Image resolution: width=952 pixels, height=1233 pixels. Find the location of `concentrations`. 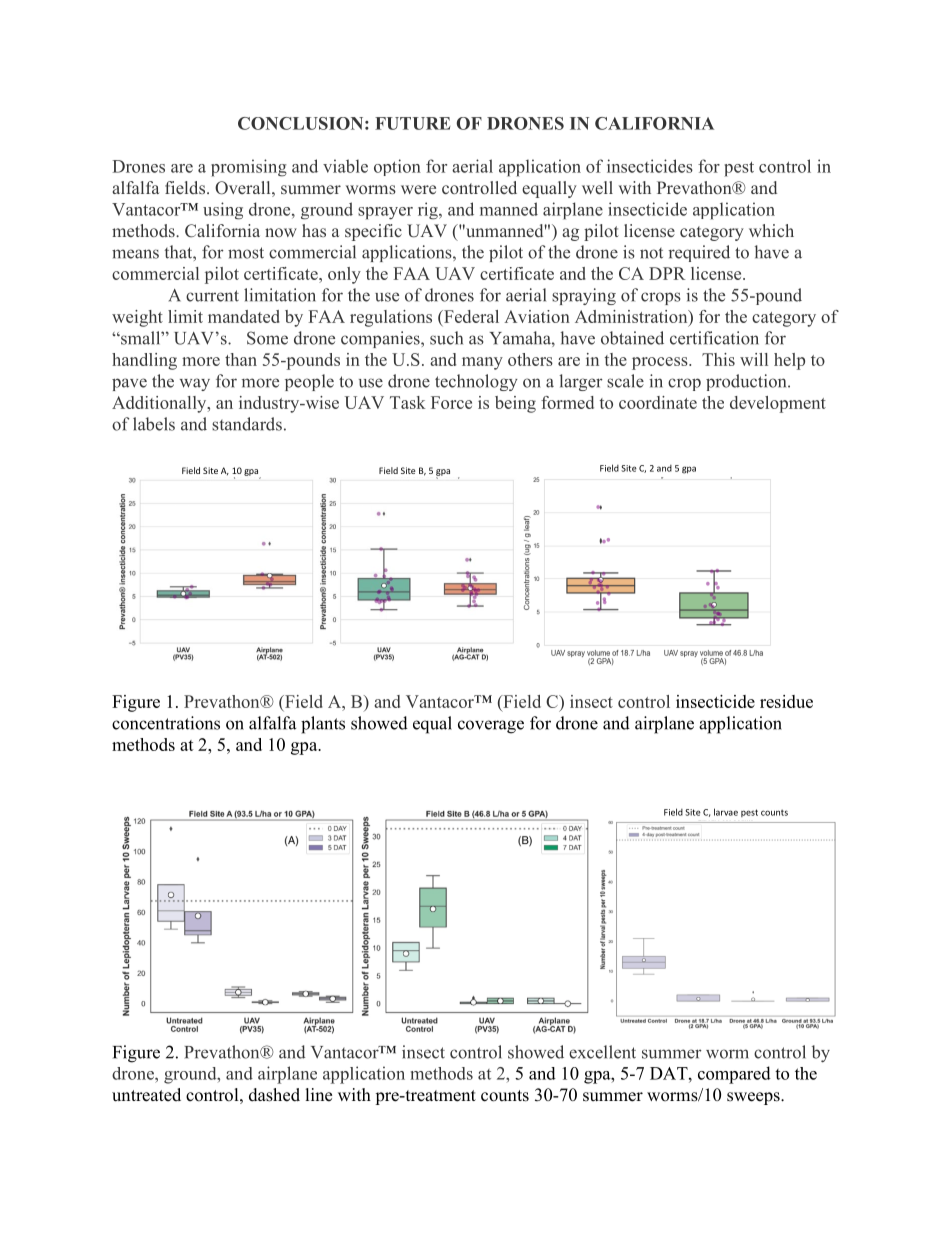

concentrations is located at coordinates (166, 723).
